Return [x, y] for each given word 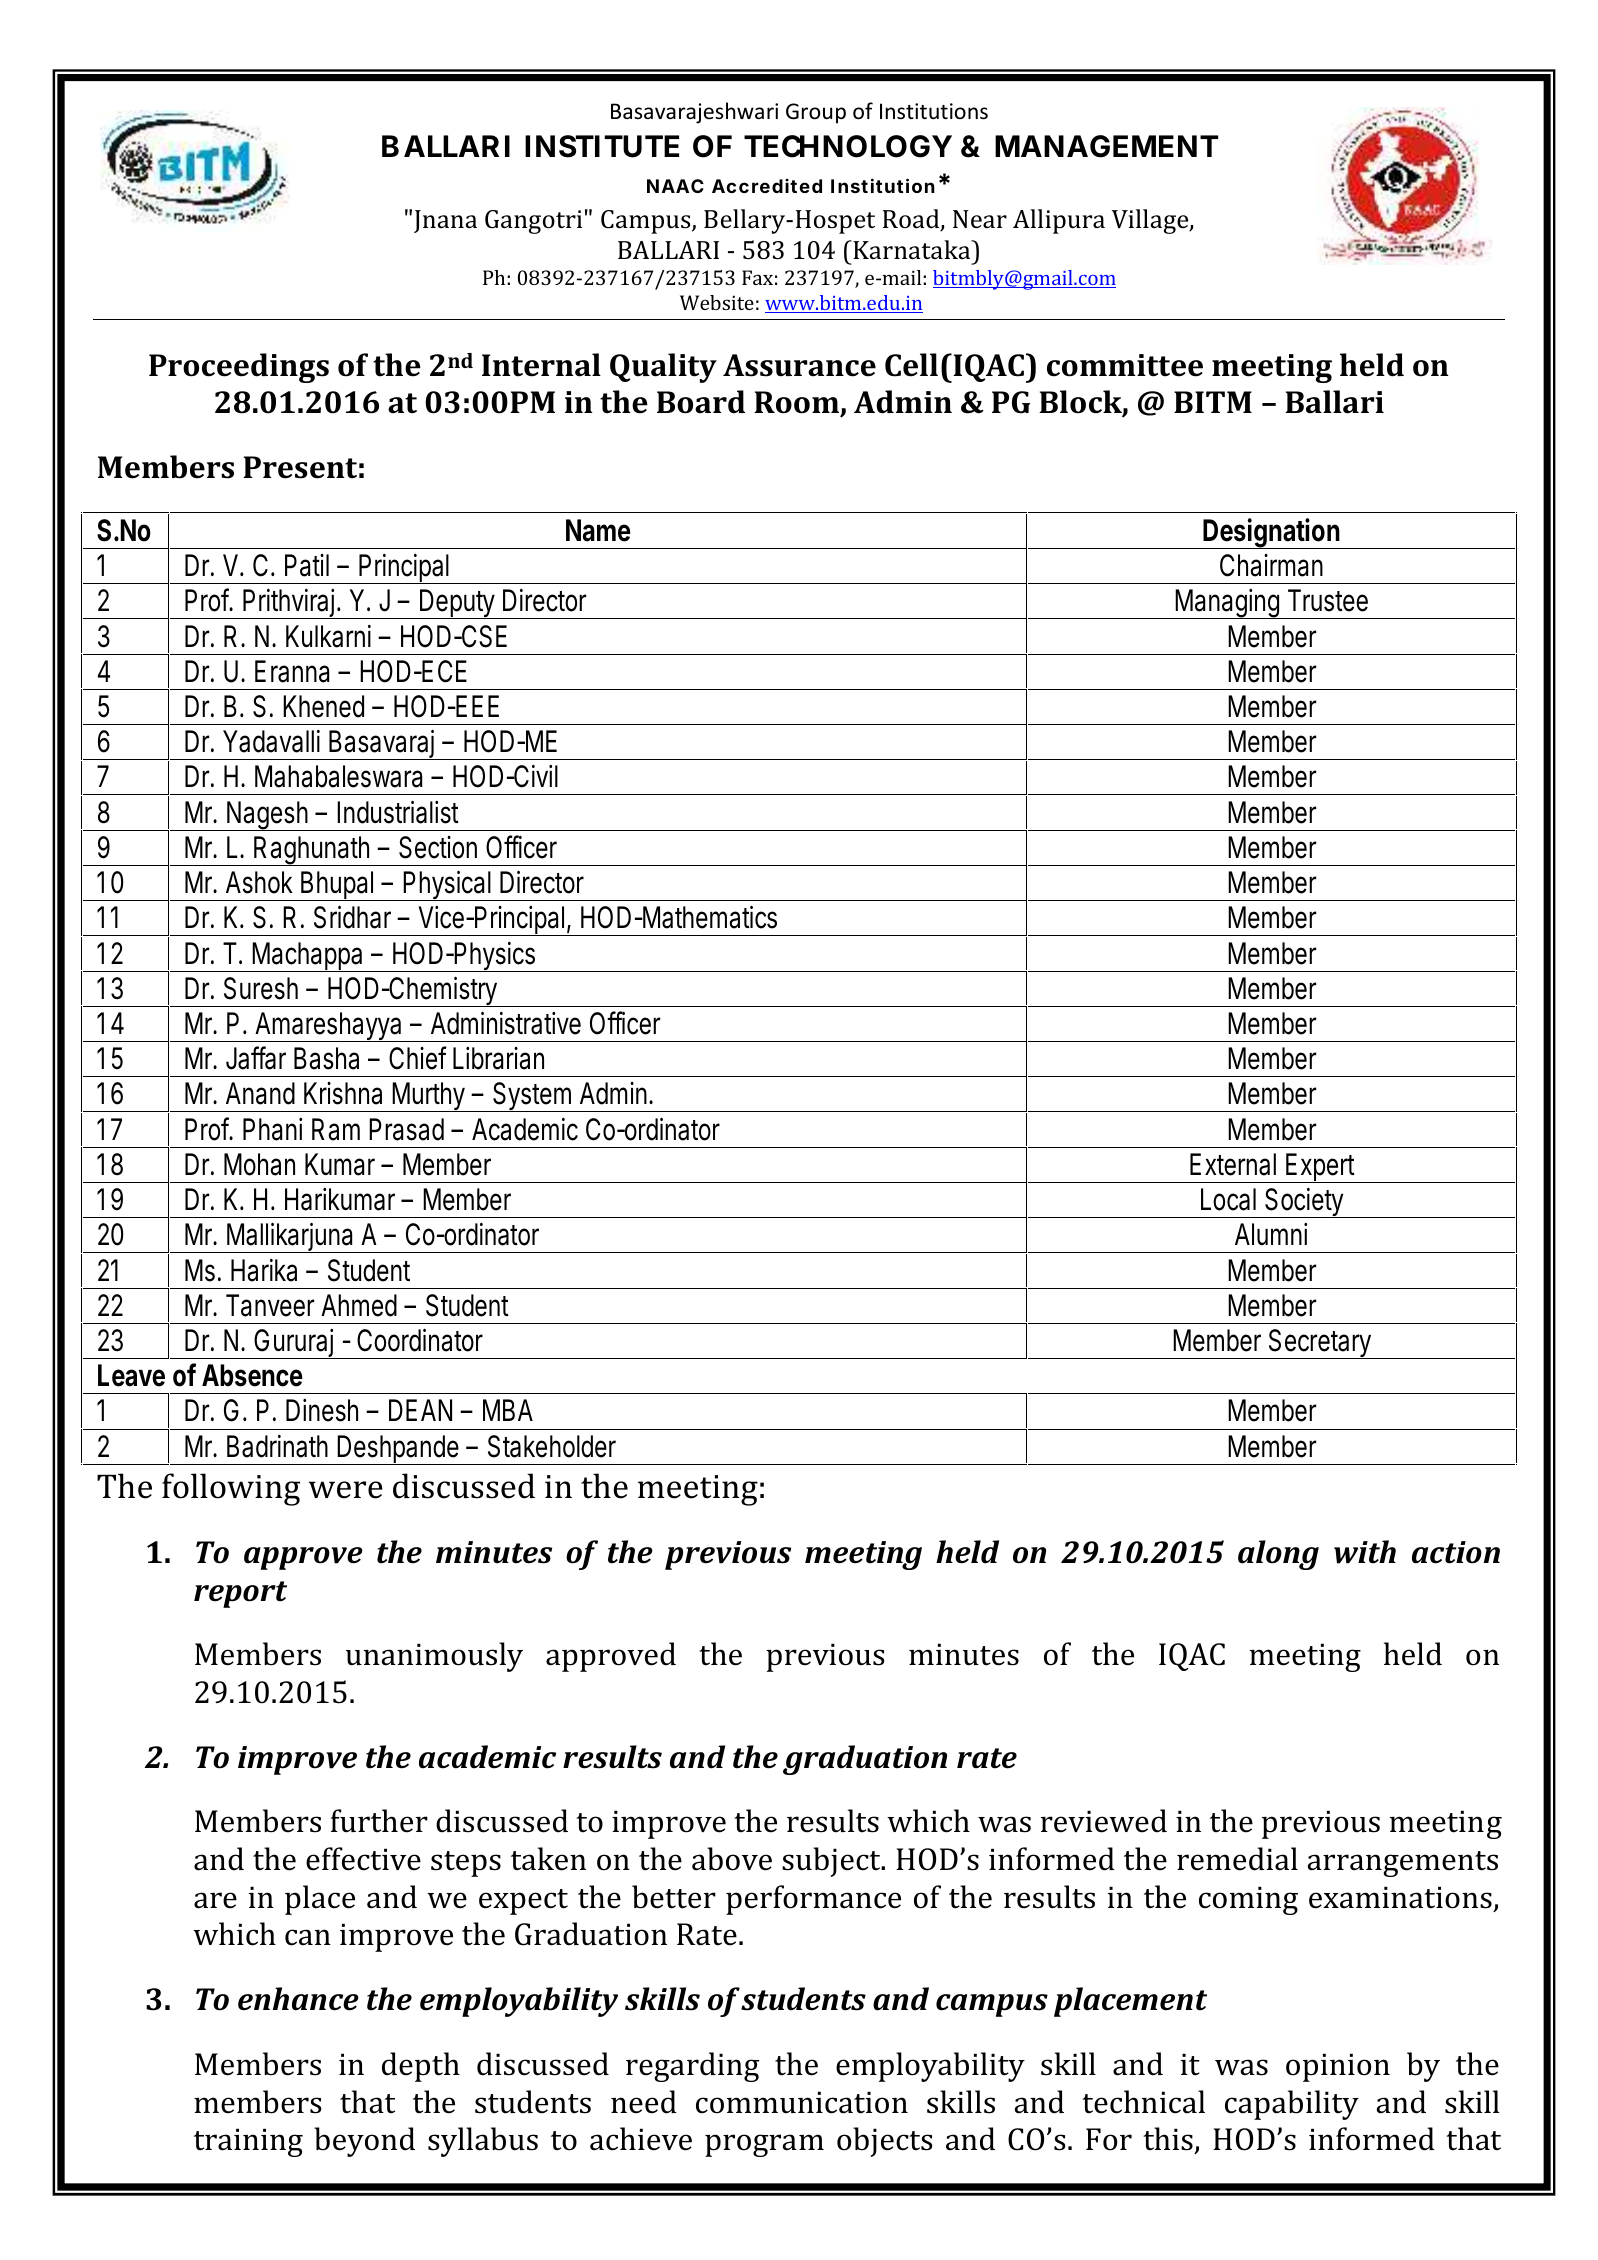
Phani [272, 1129]
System [535, 1097]
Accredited [767, 186]
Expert [1324, 1168]
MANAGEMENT [1106, 146]
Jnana [445, 221]
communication [802, 2102]
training [248, 2142]
